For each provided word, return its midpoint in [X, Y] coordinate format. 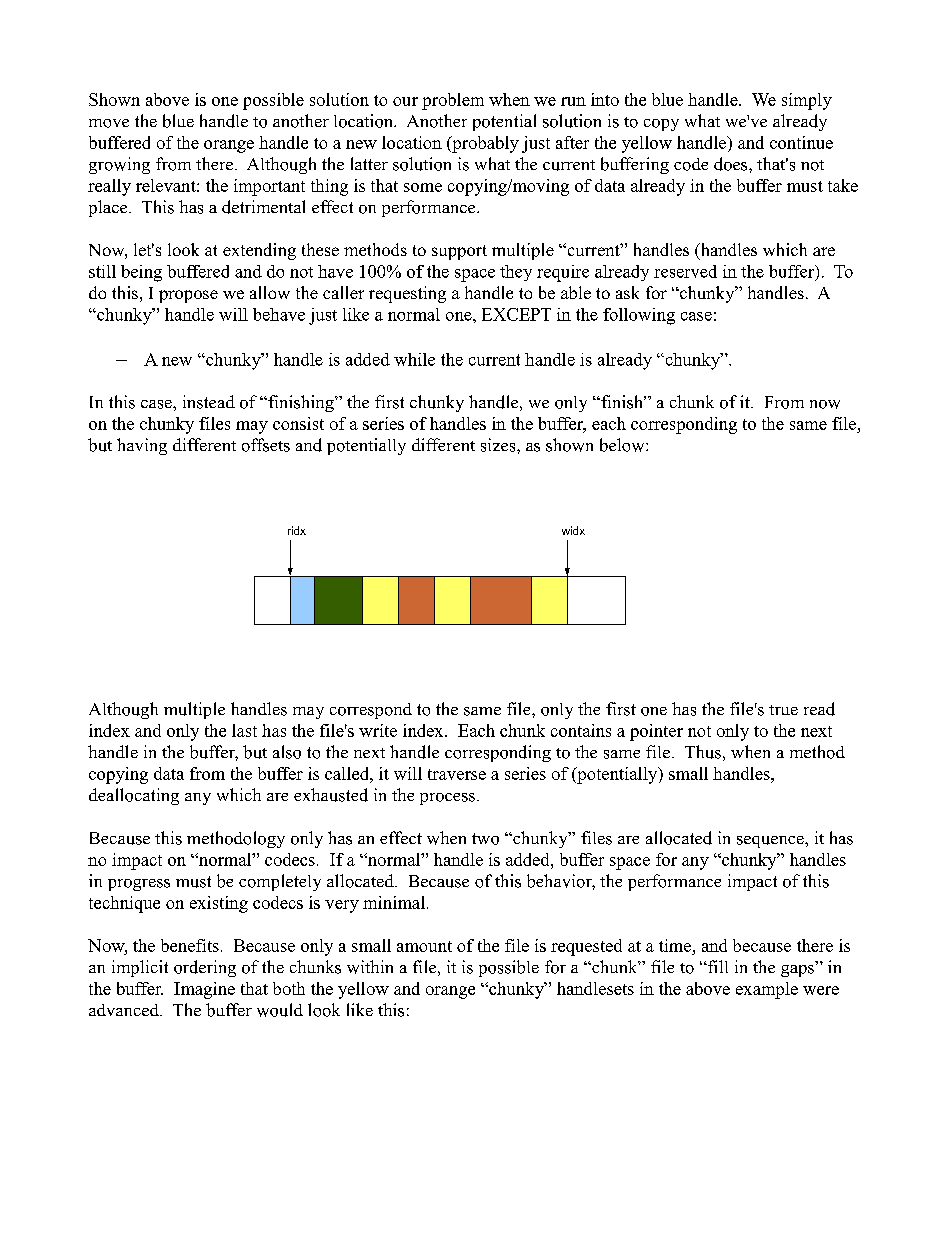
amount [424, 946]
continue [801, 142]
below [623, 445]
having [142, 446]
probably [484, 144]
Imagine [204, 990]
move [109, 123]
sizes [499, 445]
